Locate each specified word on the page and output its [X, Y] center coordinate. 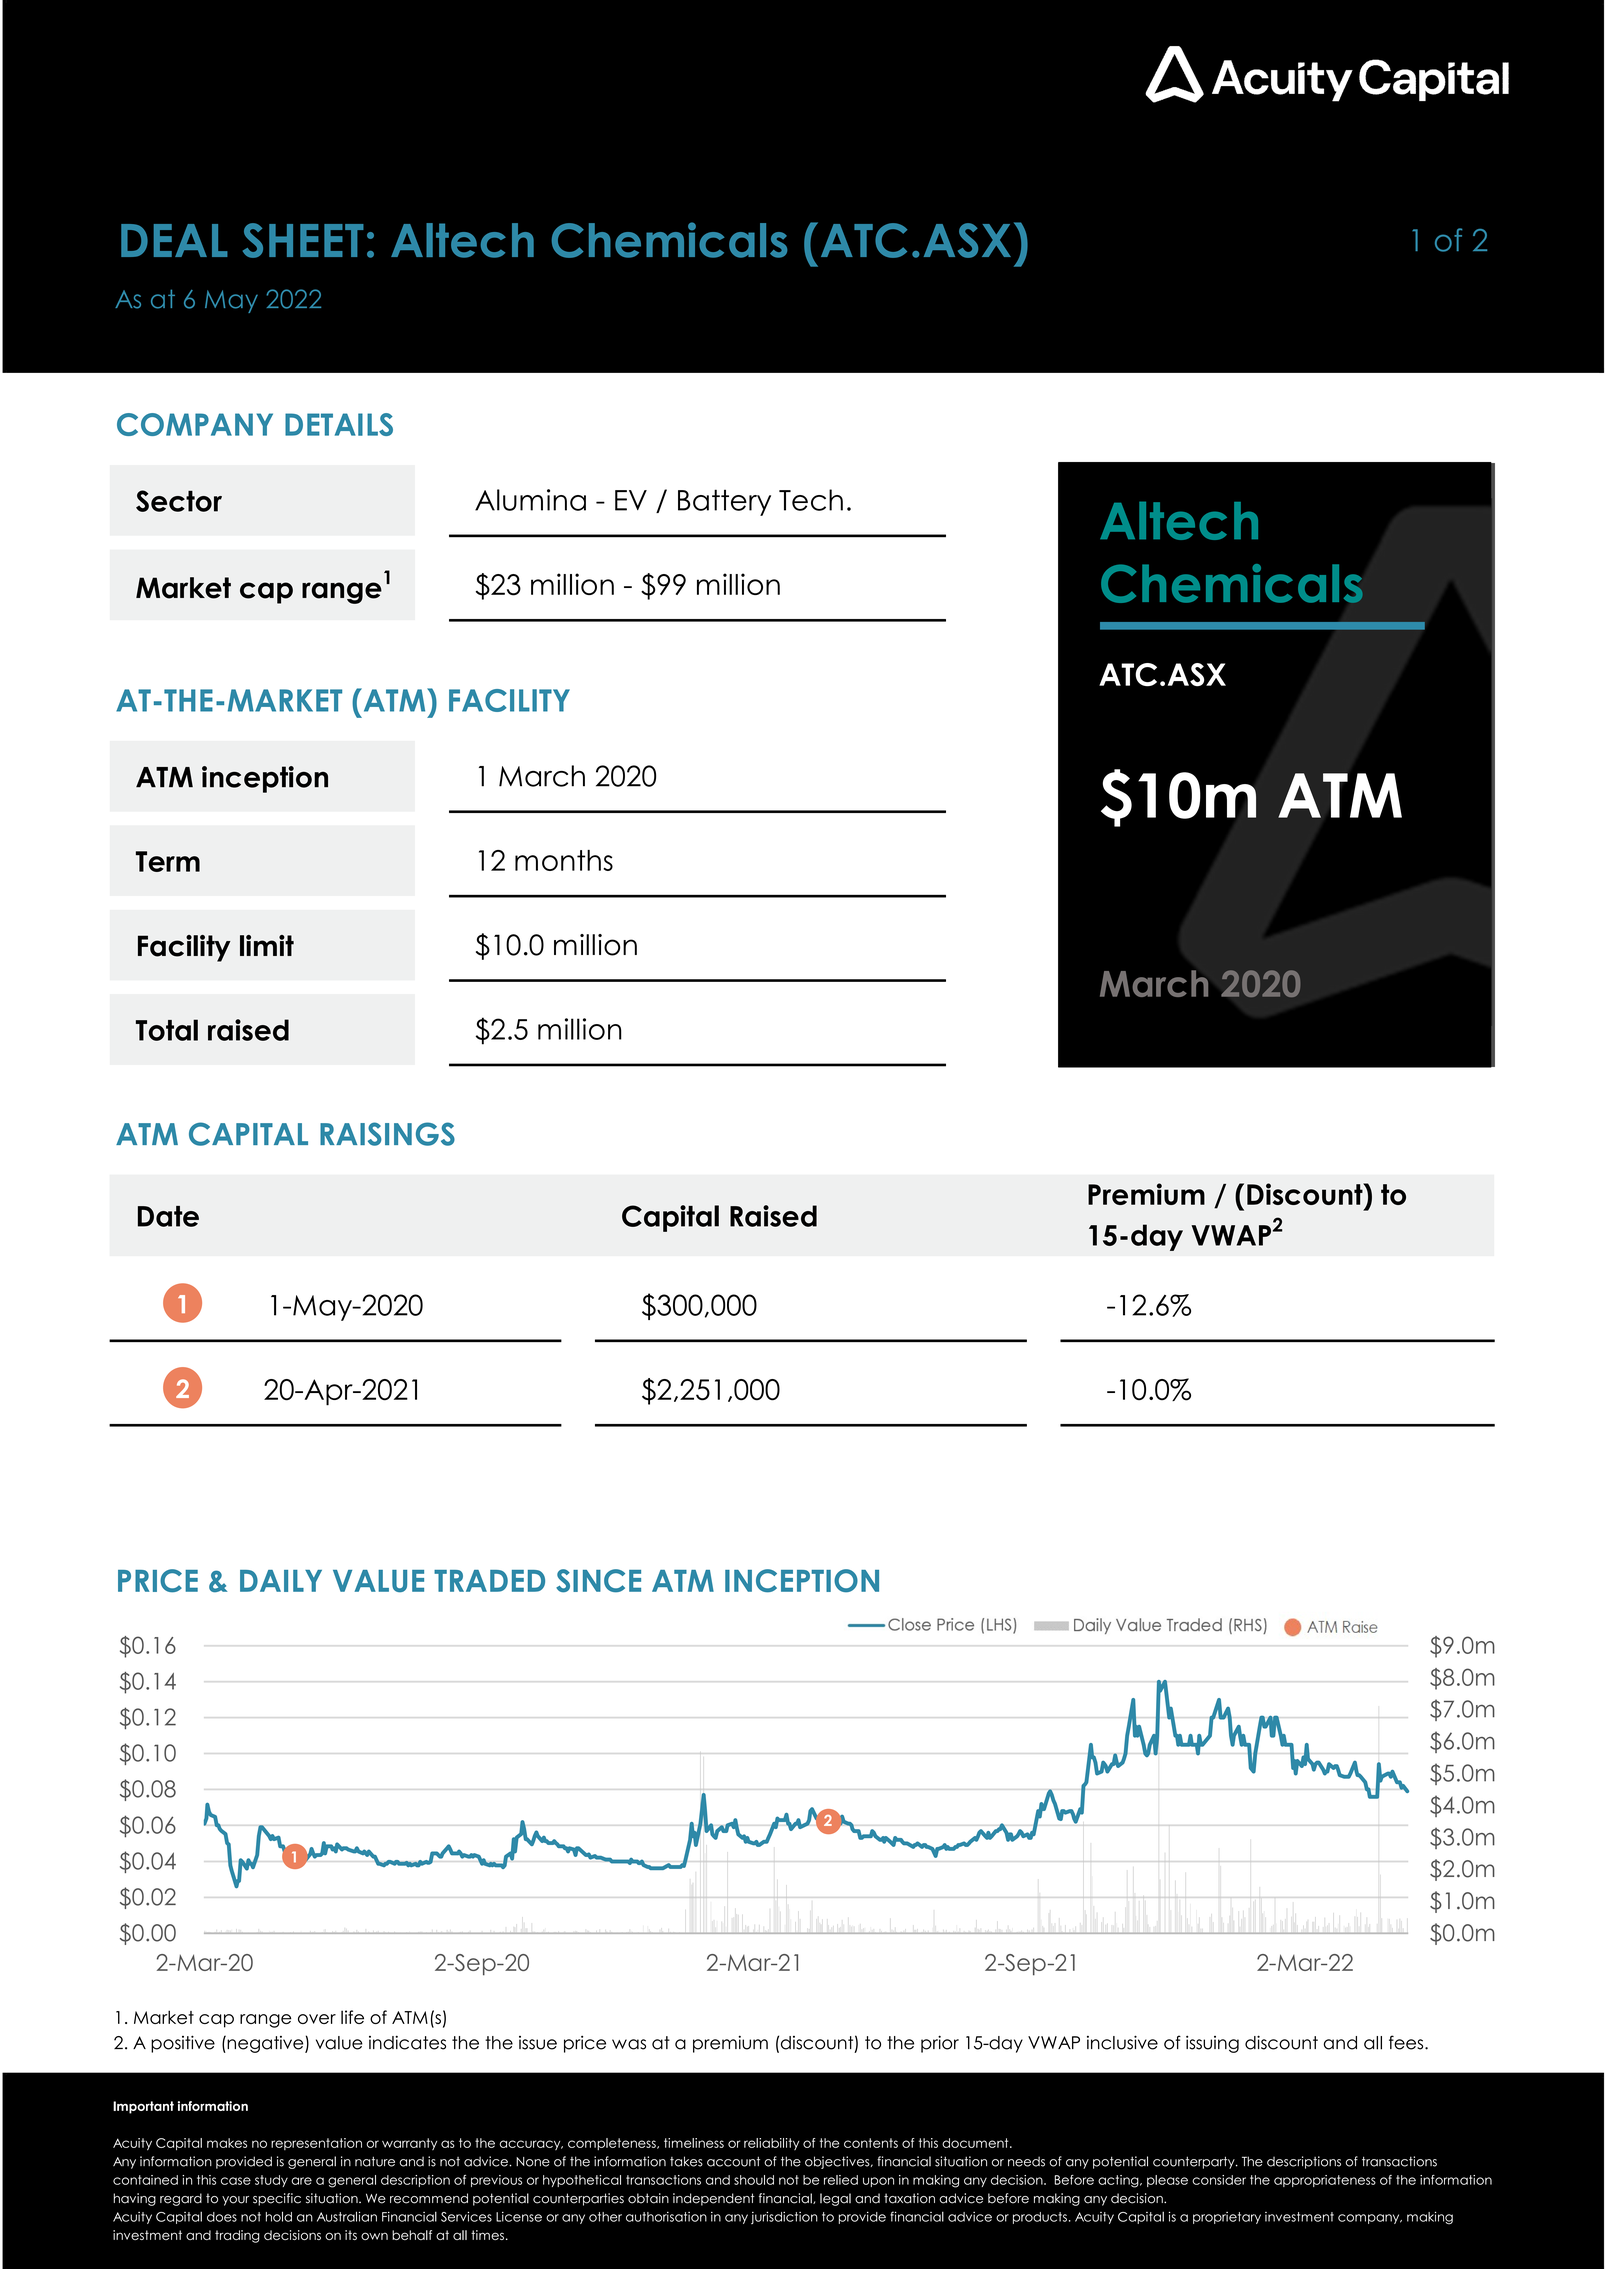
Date [168, 1216]
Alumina [530, 500]
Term [168, 861]
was [629, 2044]
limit [267, 945]
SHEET [303, 240]
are [301, 2181]
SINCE [598, 1581]
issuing [1212, 2044]
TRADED [489, 1581]
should [754, 2180]
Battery [724, 502]
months [564, 860]
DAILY [281, 1581]
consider [1219, 2180]
